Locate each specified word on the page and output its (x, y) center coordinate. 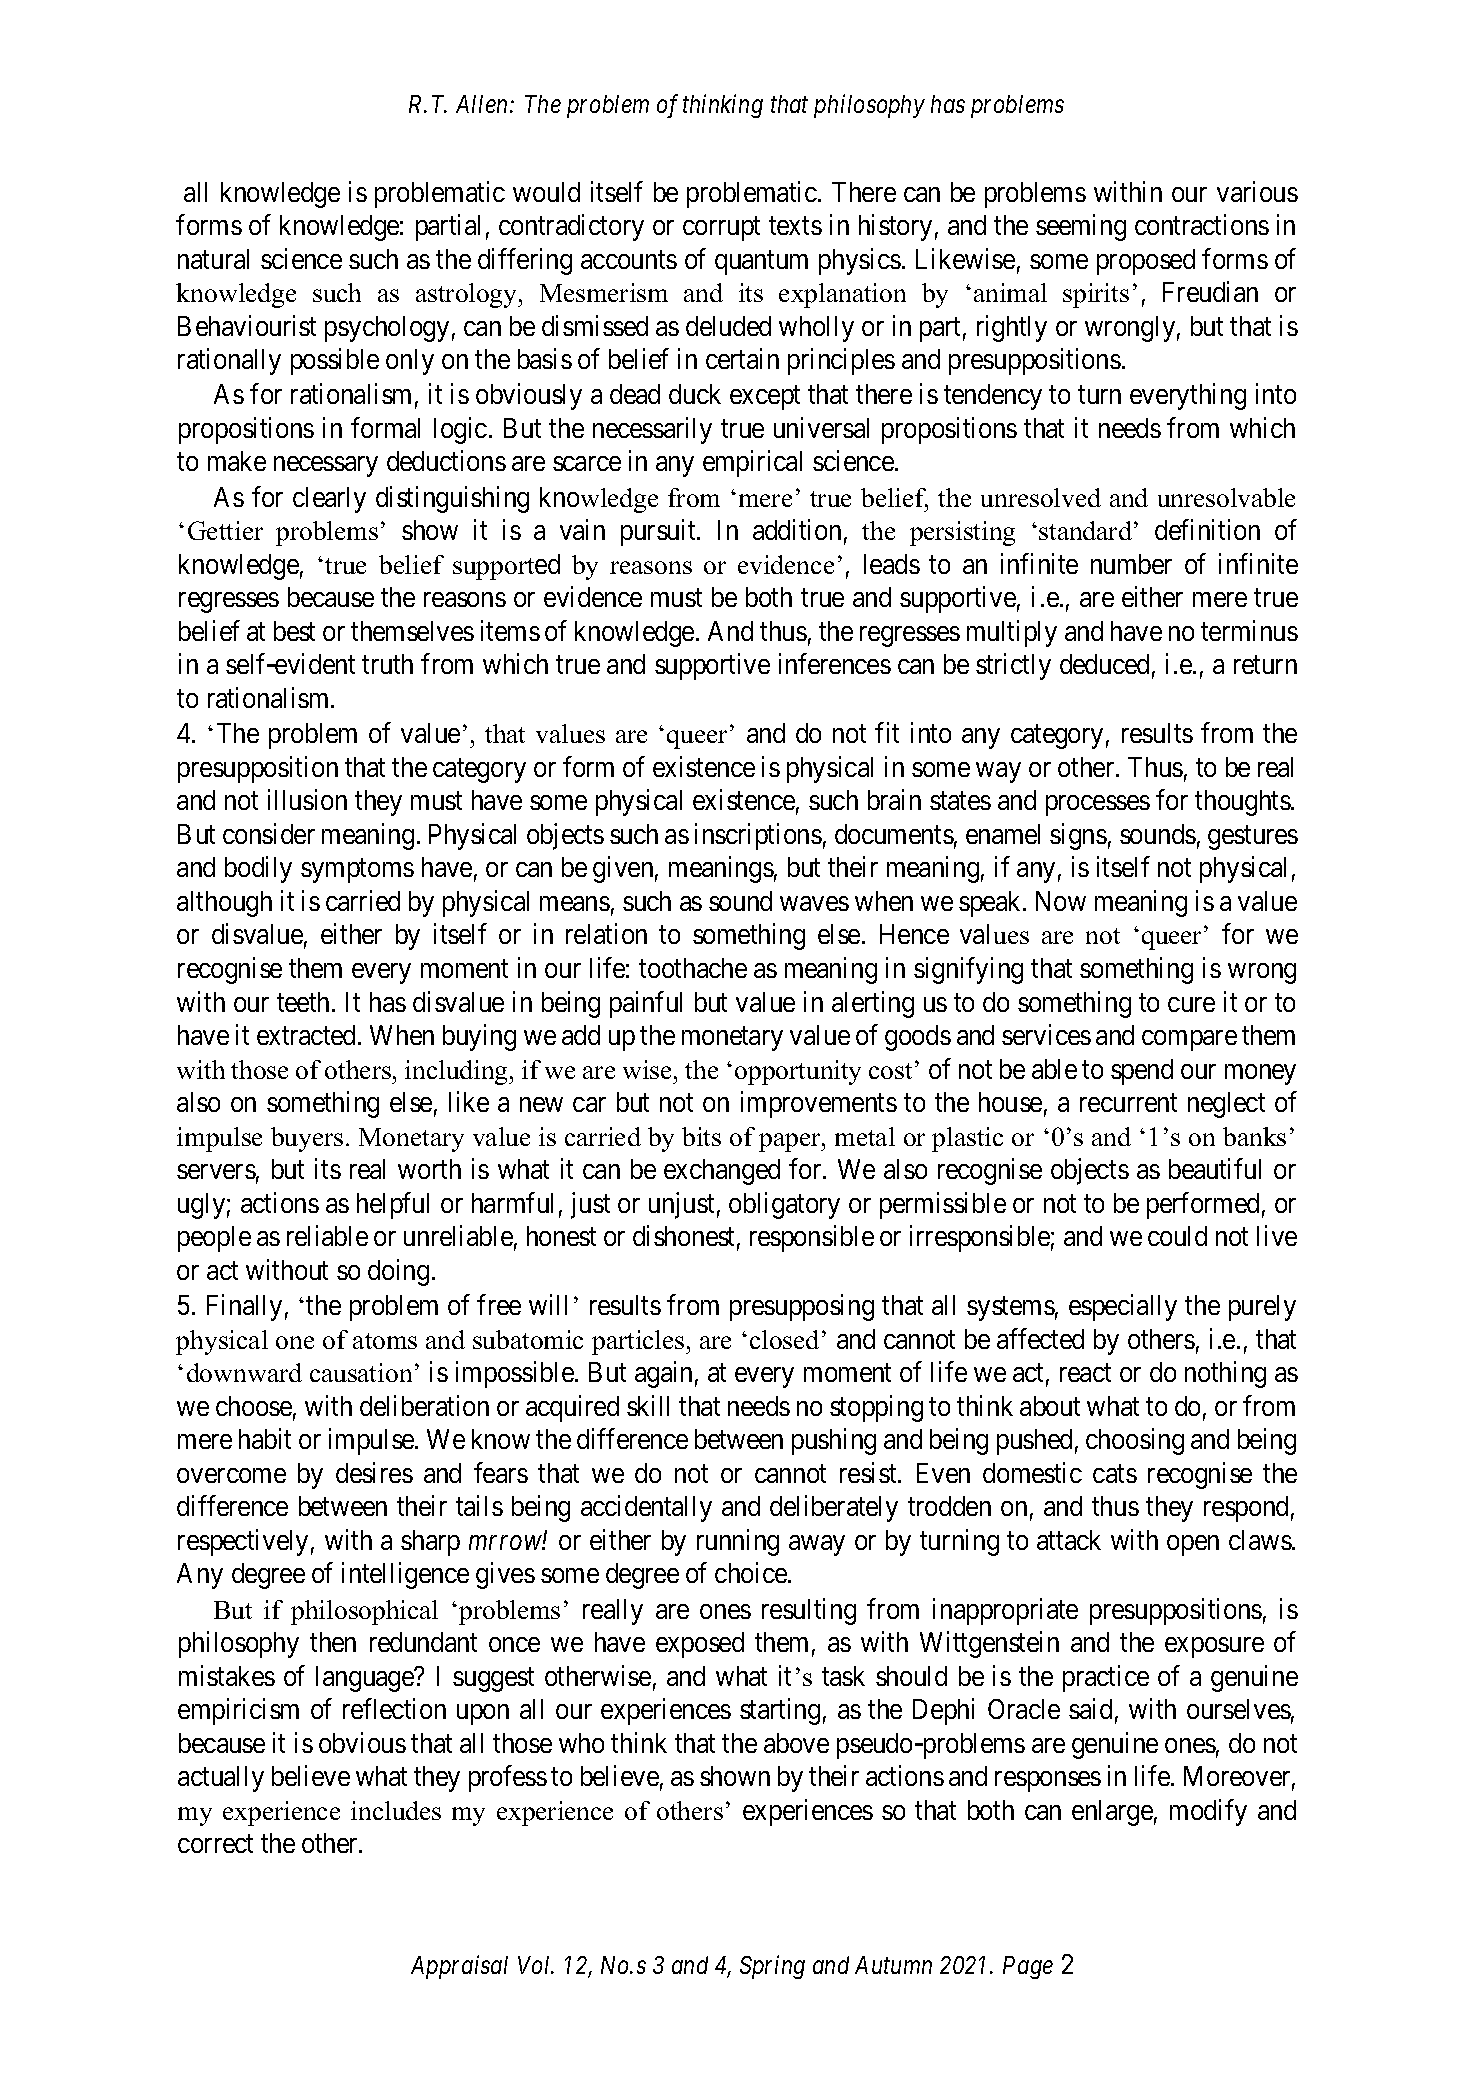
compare (1189, 1040)
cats (1115, 1474)
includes (396, 1810)
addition (797, 530)
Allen (483, 104)
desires (374, 1472)
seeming (1081, 228)
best (294, 631)
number (1131, 564)
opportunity (798, 1072)
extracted (308, 1035)
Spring (772, 1967)
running (738, 1542)
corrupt (721, 229)
